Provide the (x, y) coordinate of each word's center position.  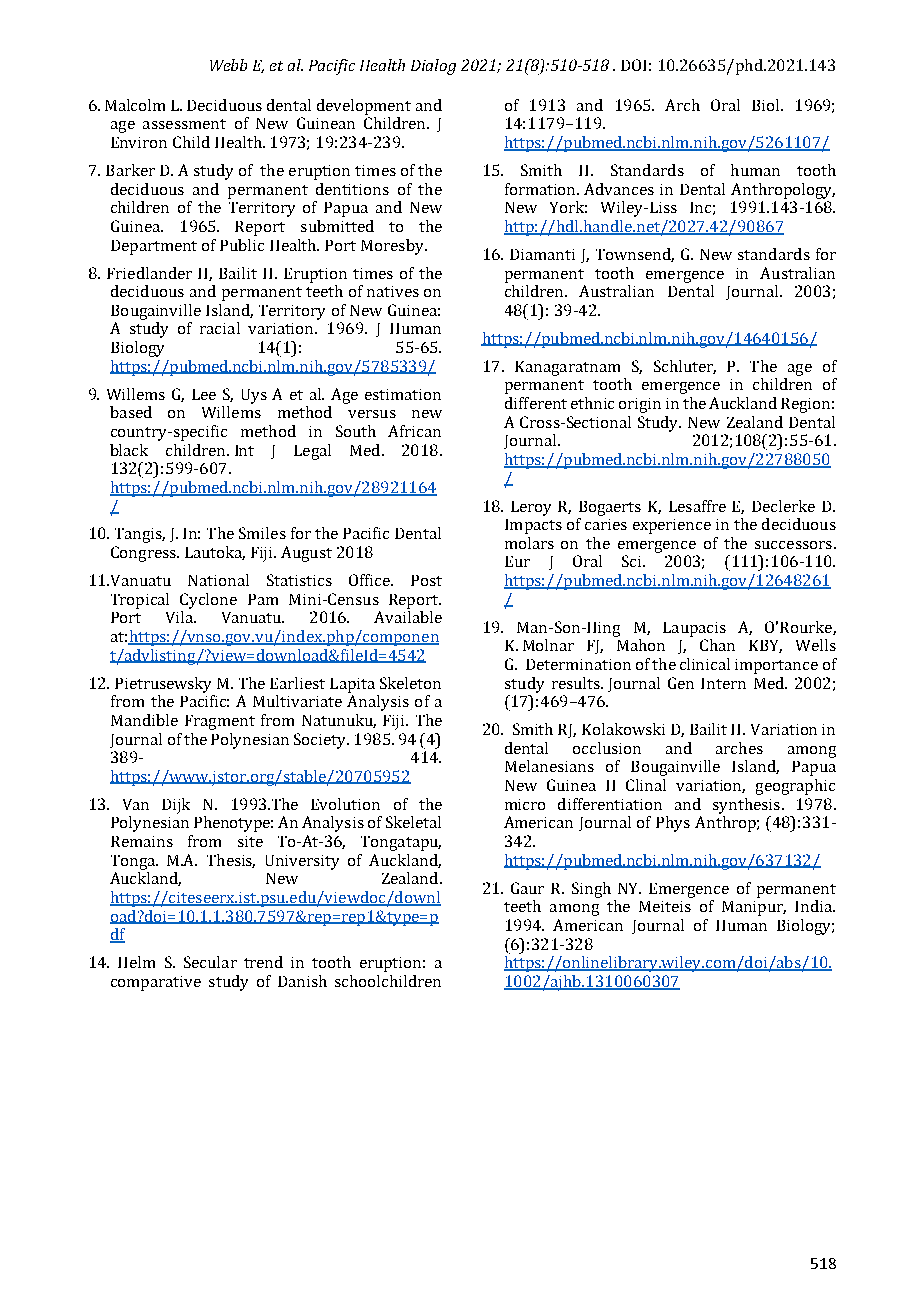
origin (640, 405)
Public (242, 245)
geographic (795, 787)
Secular (210, 962)
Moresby (393, 247)
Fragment (220, 722)
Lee (204, 394)
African (414, 431)
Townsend (635, 255)
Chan (717, 645)
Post (426, 580)
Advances (619, 189)
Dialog (433, 67)
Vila (181, 617)
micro (525, 804)
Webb (228, 65)
